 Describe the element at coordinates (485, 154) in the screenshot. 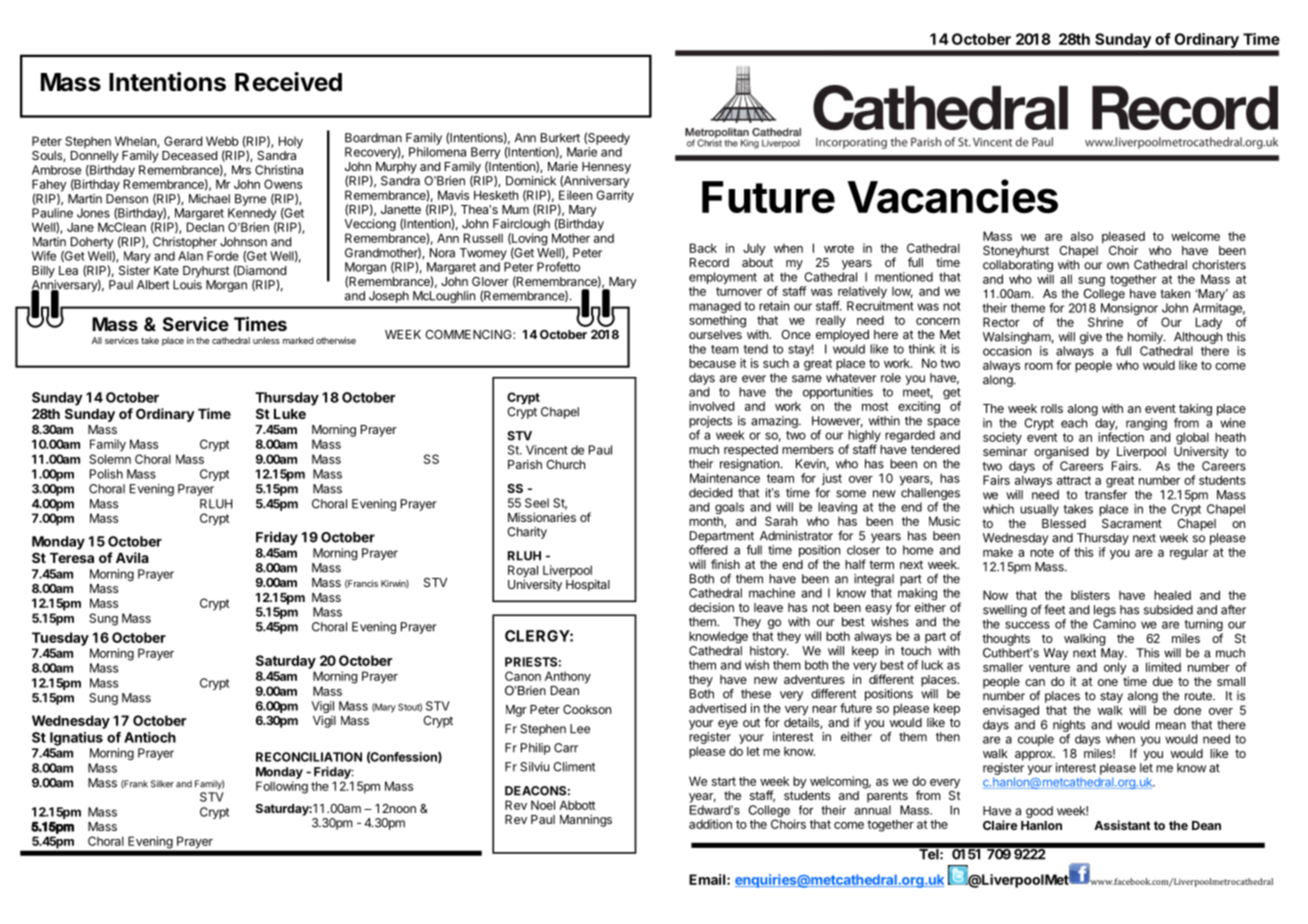

I see `Berry` at that location.
